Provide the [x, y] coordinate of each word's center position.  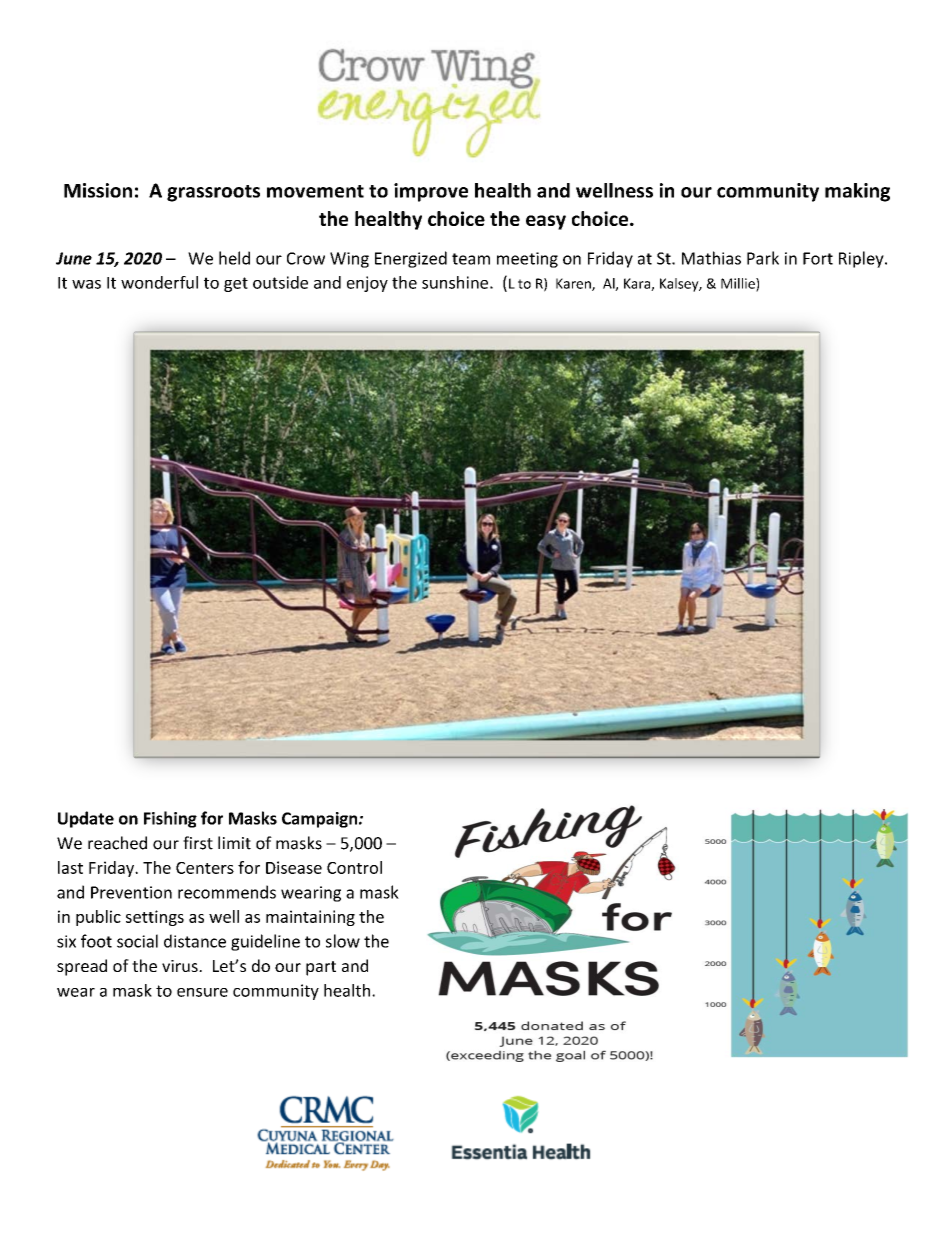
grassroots [213, 193]
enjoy [367, 284]
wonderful [159, 282]
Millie [739, 284]
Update [86, 819]
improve [431, 192]
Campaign [321, 820]
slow [343, 941]
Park [763, 258]
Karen [574, 284]
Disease [294, 867]
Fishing [170, 819]
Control [354, 867]
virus [181, 966]
